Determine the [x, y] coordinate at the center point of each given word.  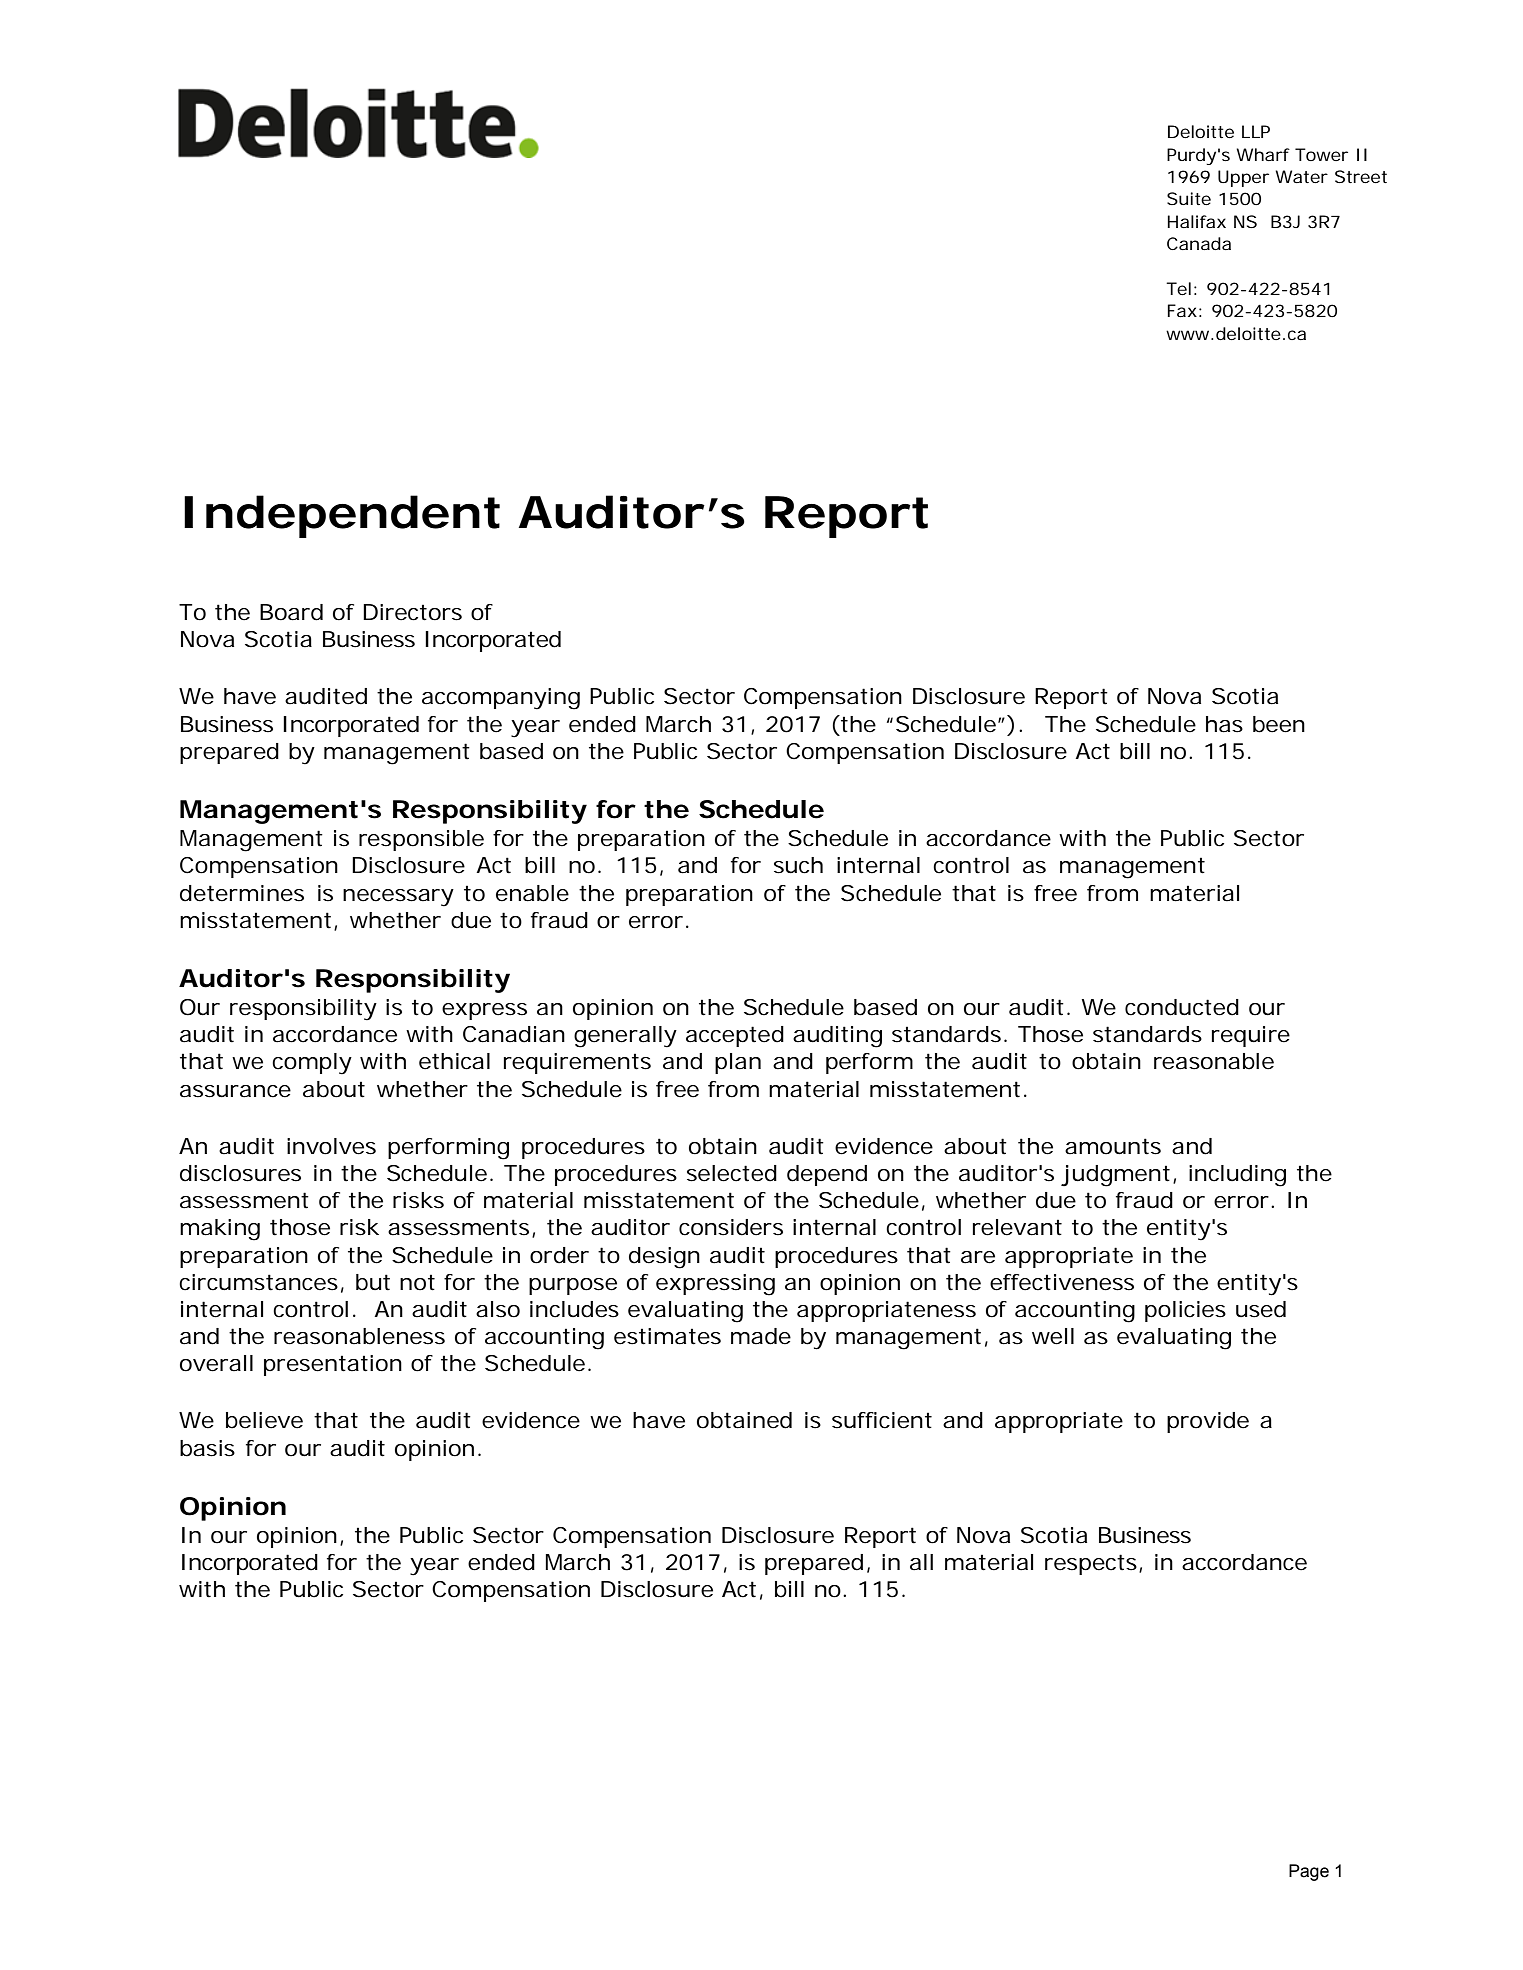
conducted [1182, 1007]
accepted [735, 1036]
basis [207, 1448]
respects [1091, 1564]
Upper [1243, 178]
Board [291, 612]
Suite [1189, 198]
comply [312, 1064]
